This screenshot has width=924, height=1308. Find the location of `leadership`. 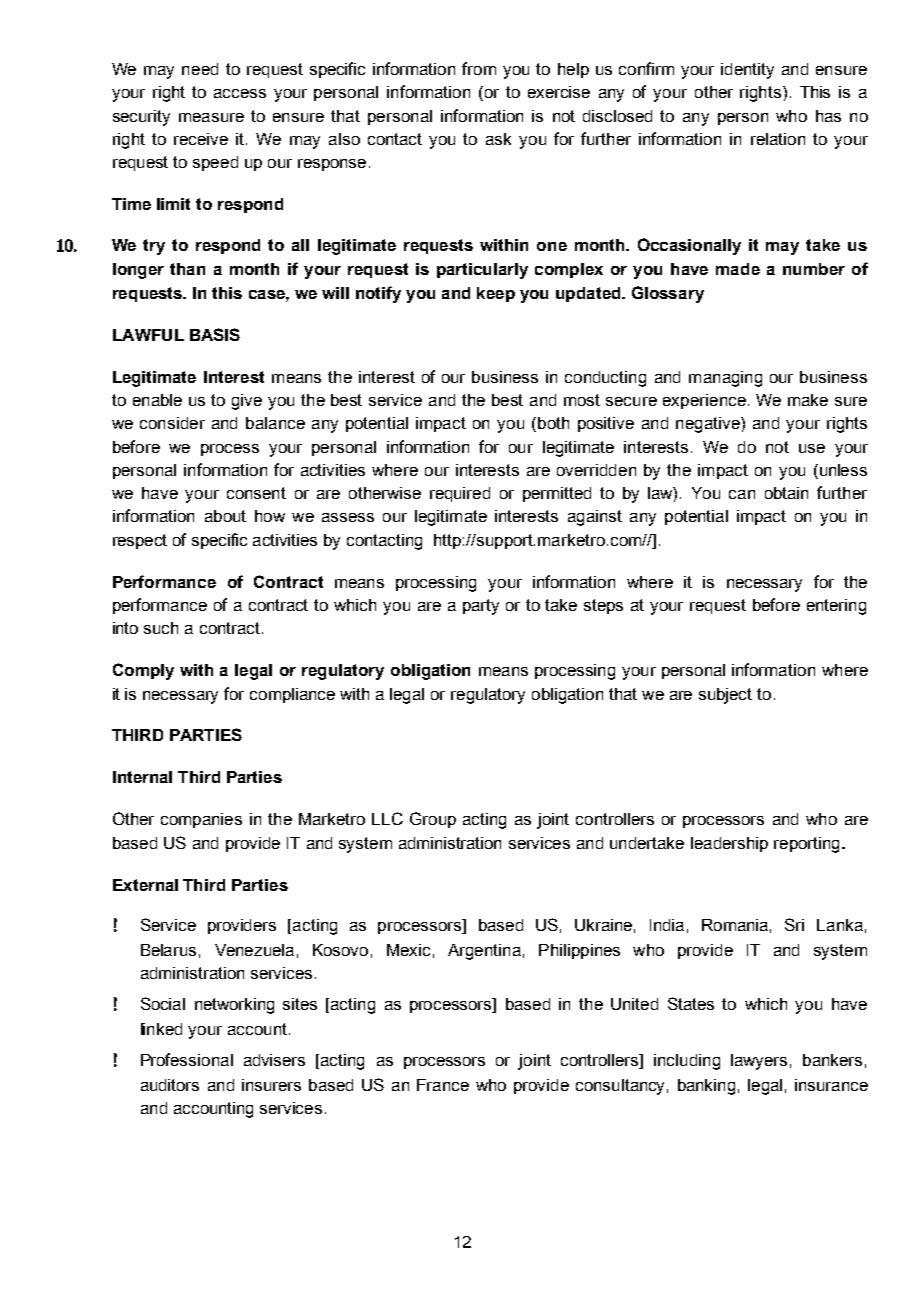

leadership is located at coordinates (729, 844).
